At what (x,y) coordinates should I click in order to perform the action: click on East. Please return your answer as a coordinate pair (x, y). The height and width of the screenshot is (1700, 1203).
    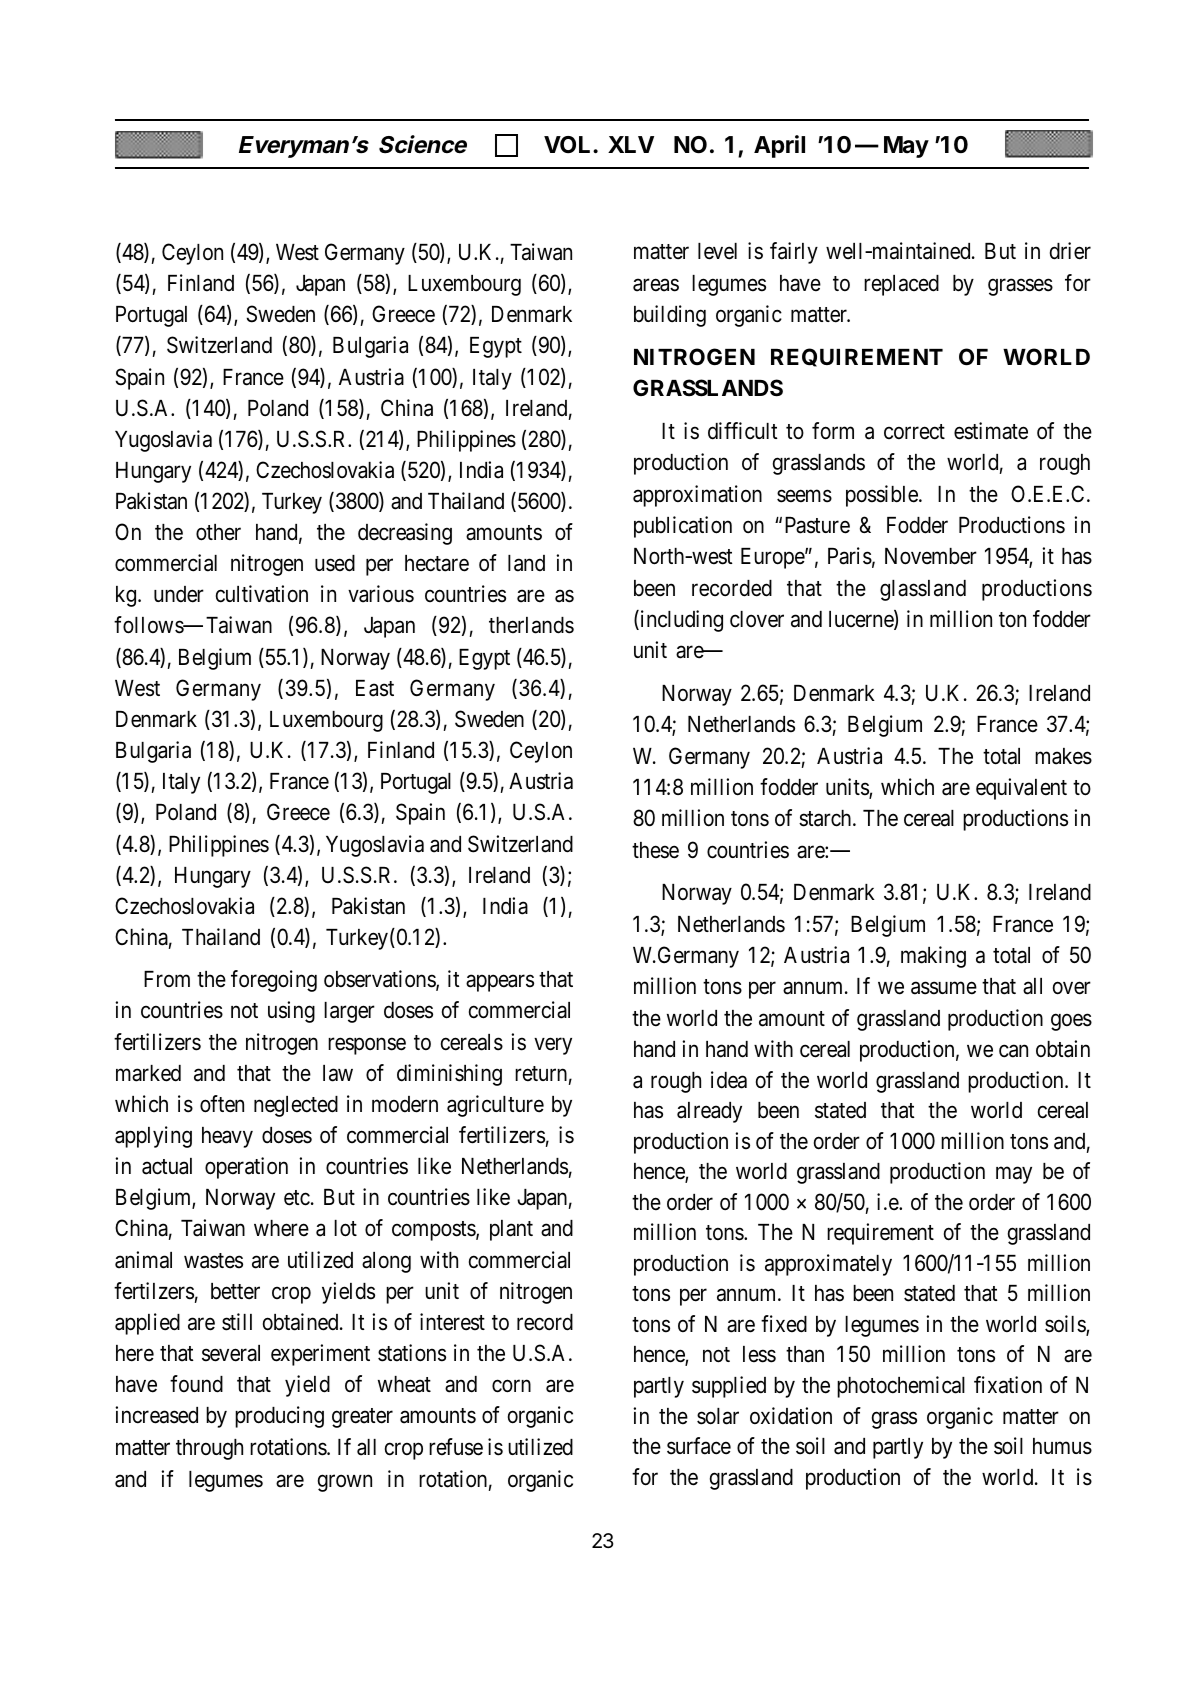
    Looking at the image, I should click on (375, 688).
